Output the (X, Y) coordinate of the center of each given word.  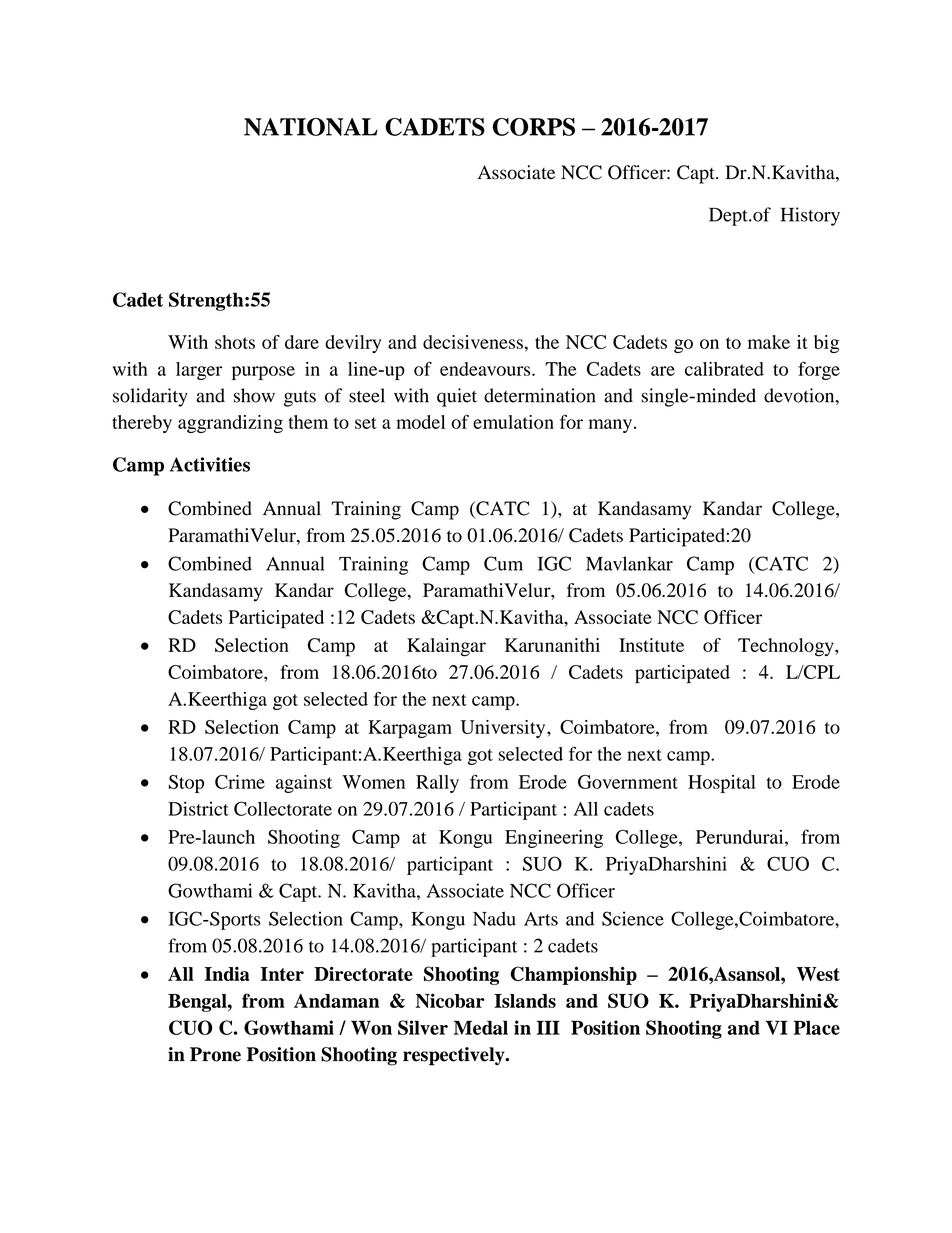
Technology (787, 647)
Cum (503, 563)
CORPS (534, 127)
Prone (215, 1054)
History (810, 216)
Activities (210, 464)
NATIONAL (311, 127)
